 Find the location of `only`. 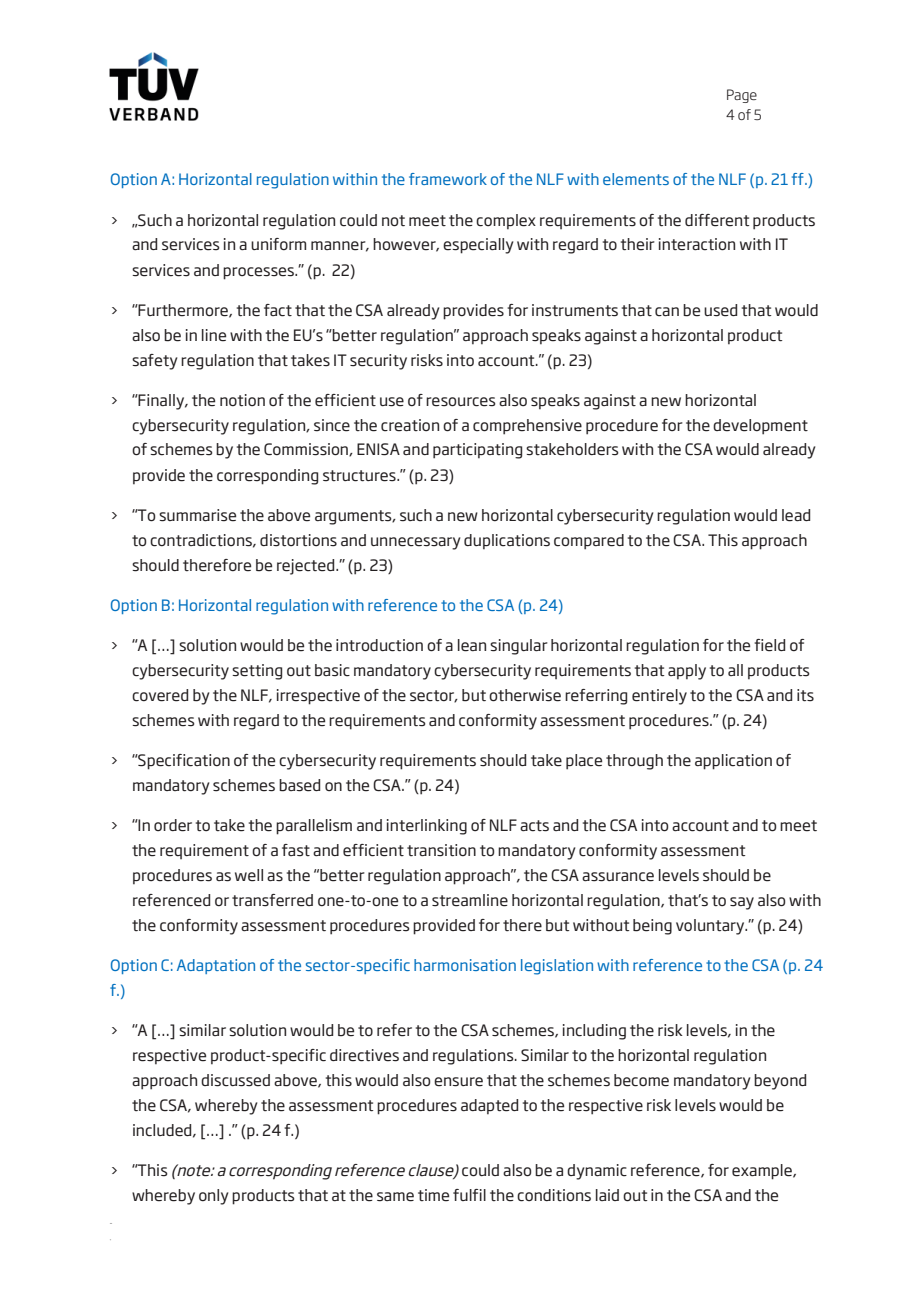

only is located at coordinates (213, 1197).
